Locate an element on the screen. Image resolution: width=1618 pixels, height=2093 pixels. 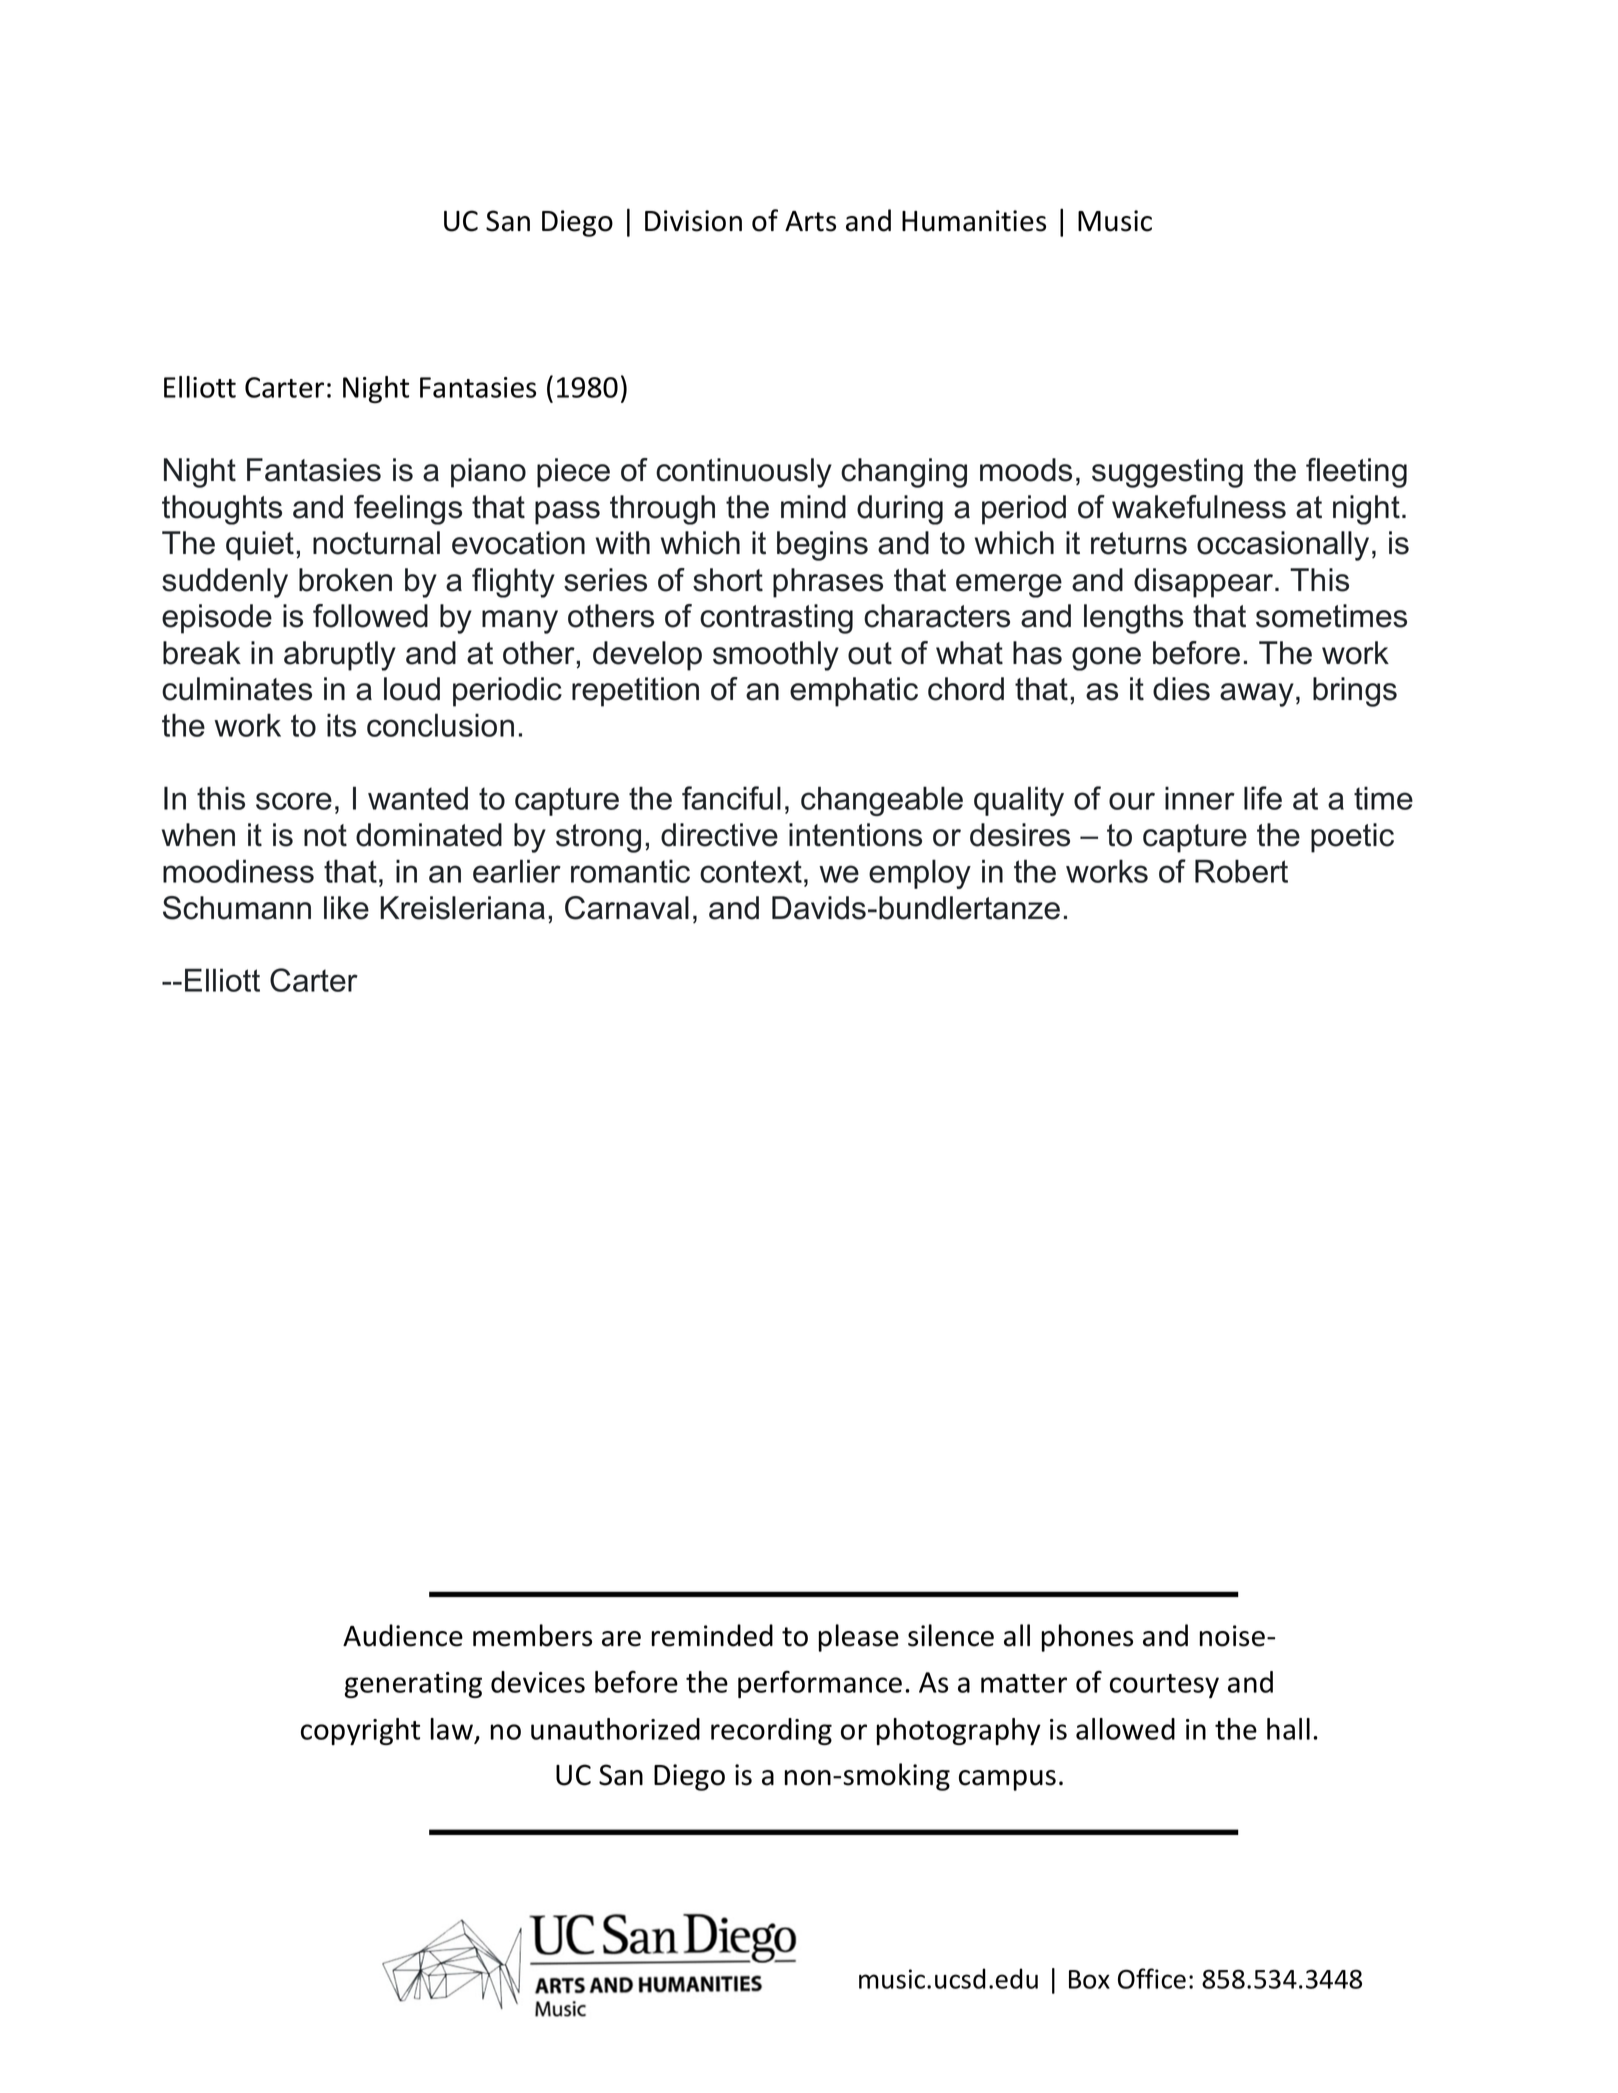
context is located at coordinates (751, 871).
